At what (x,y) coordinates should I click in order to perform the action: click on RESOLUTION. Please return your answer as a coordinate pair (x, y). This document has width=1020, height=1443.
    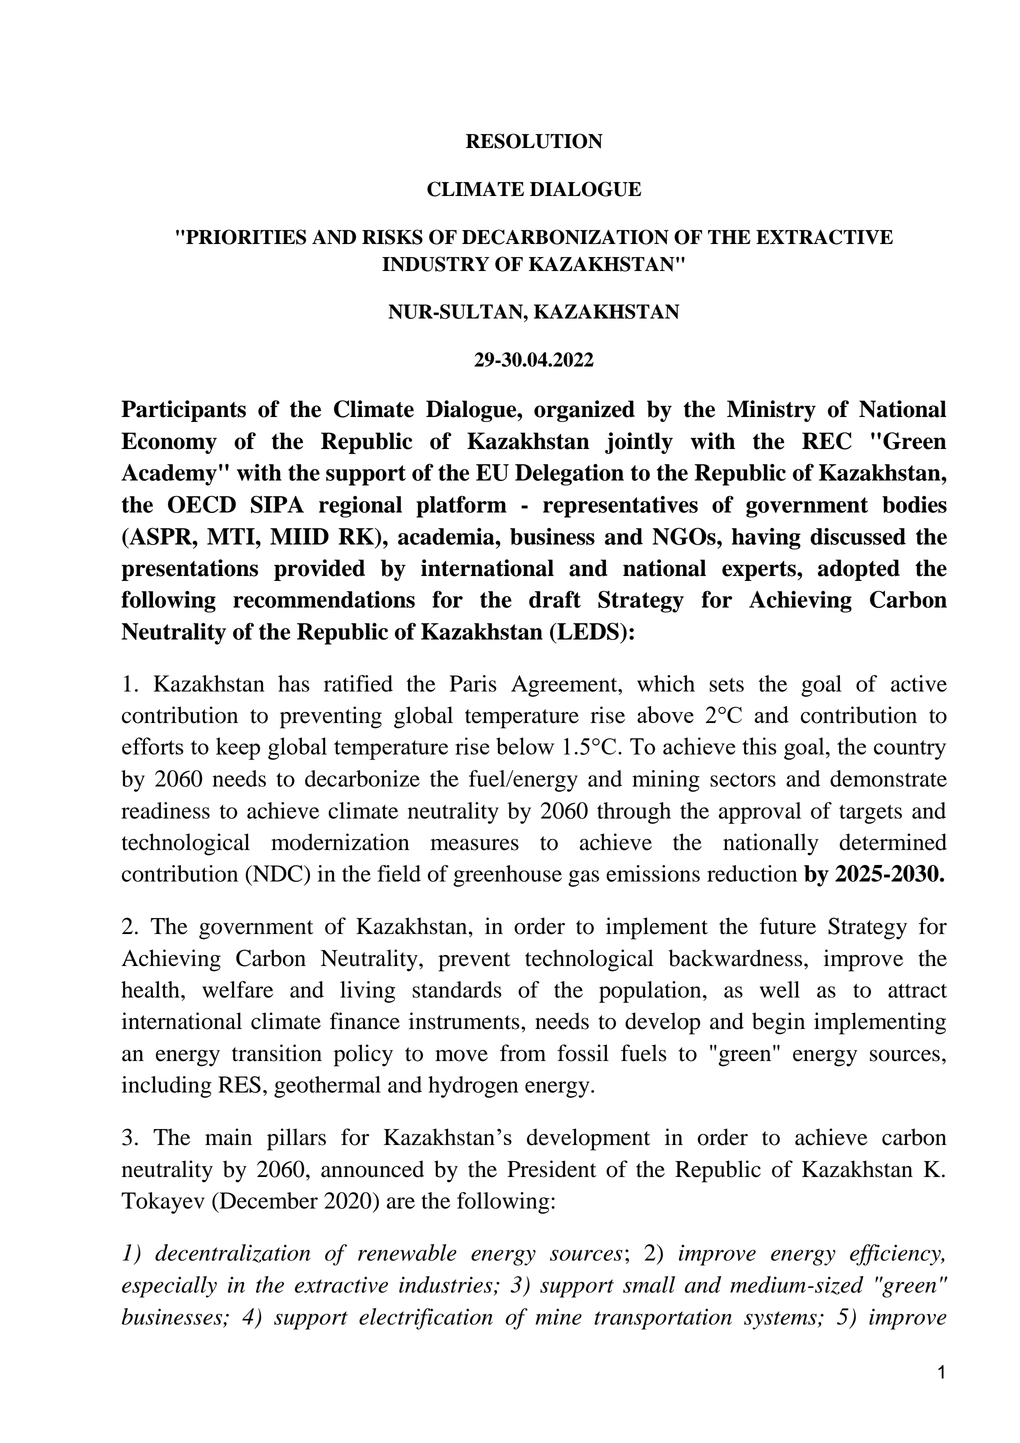
    Looking at the image, I should click on (534, 141).
